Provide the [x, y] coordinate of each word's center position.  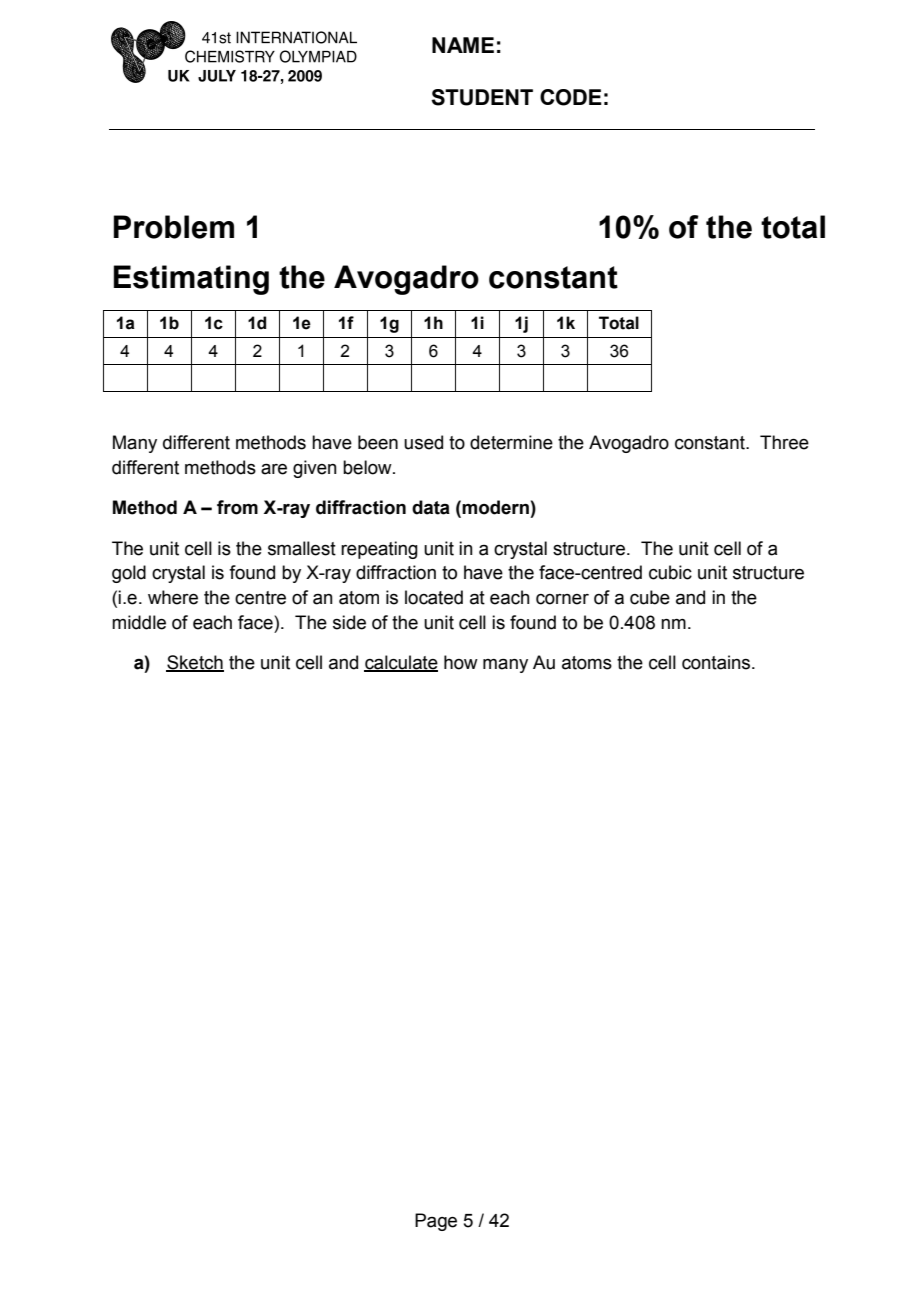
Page [436, 1222]
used [423, 442]
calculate [401, 663]
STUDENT [482, 97]
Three [784, 442]
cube [650, 597]
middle [139, 622]
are [274, 469]
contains [717, 662]
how [461, 662]
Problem [173, 227]
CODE [571, 97]
